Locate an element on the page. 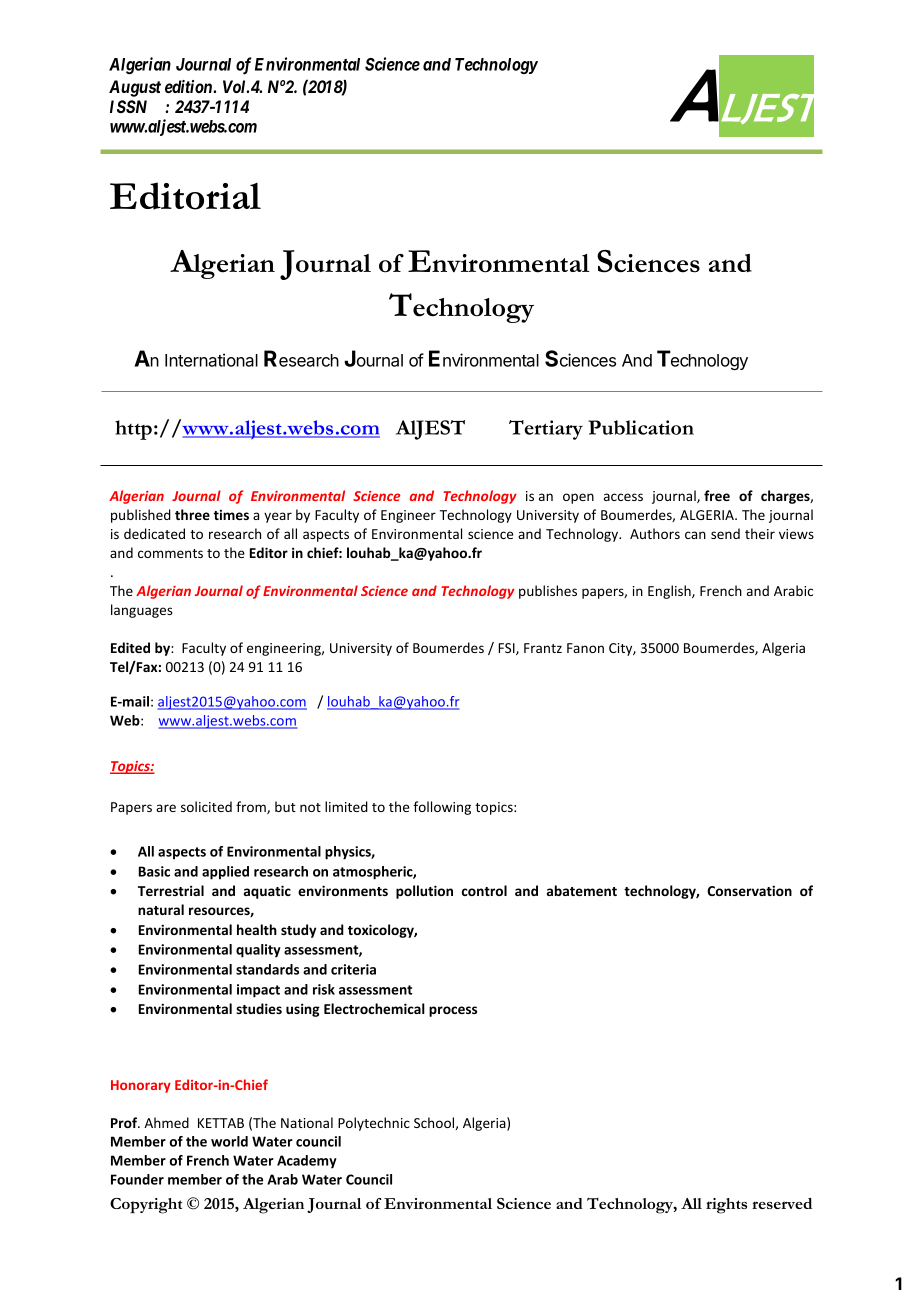 This document has width=924, height=1308. Publication is located at coordinates (641, 427).
